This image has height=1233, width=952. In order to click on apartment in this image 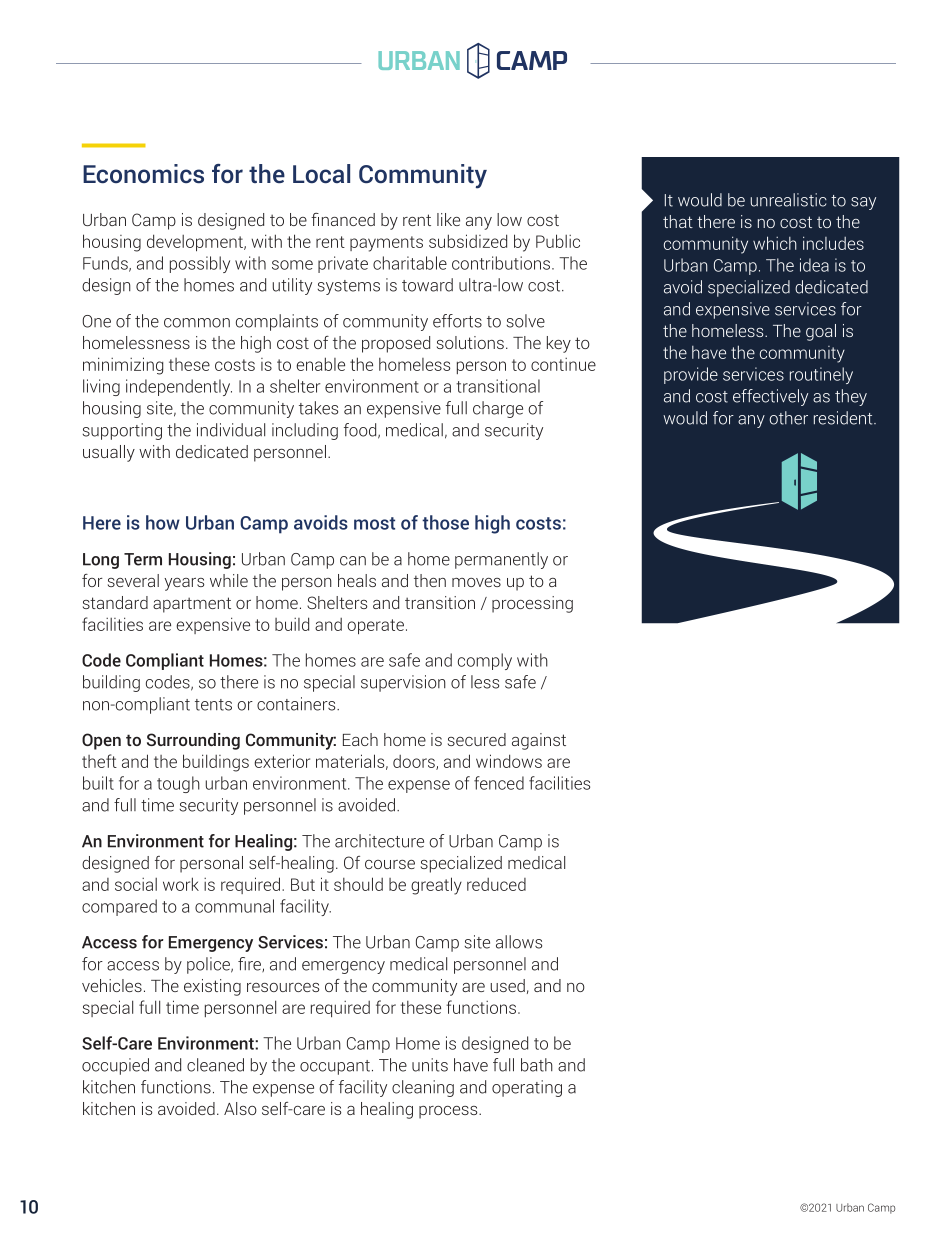, I will do `click(192, 605)`.
